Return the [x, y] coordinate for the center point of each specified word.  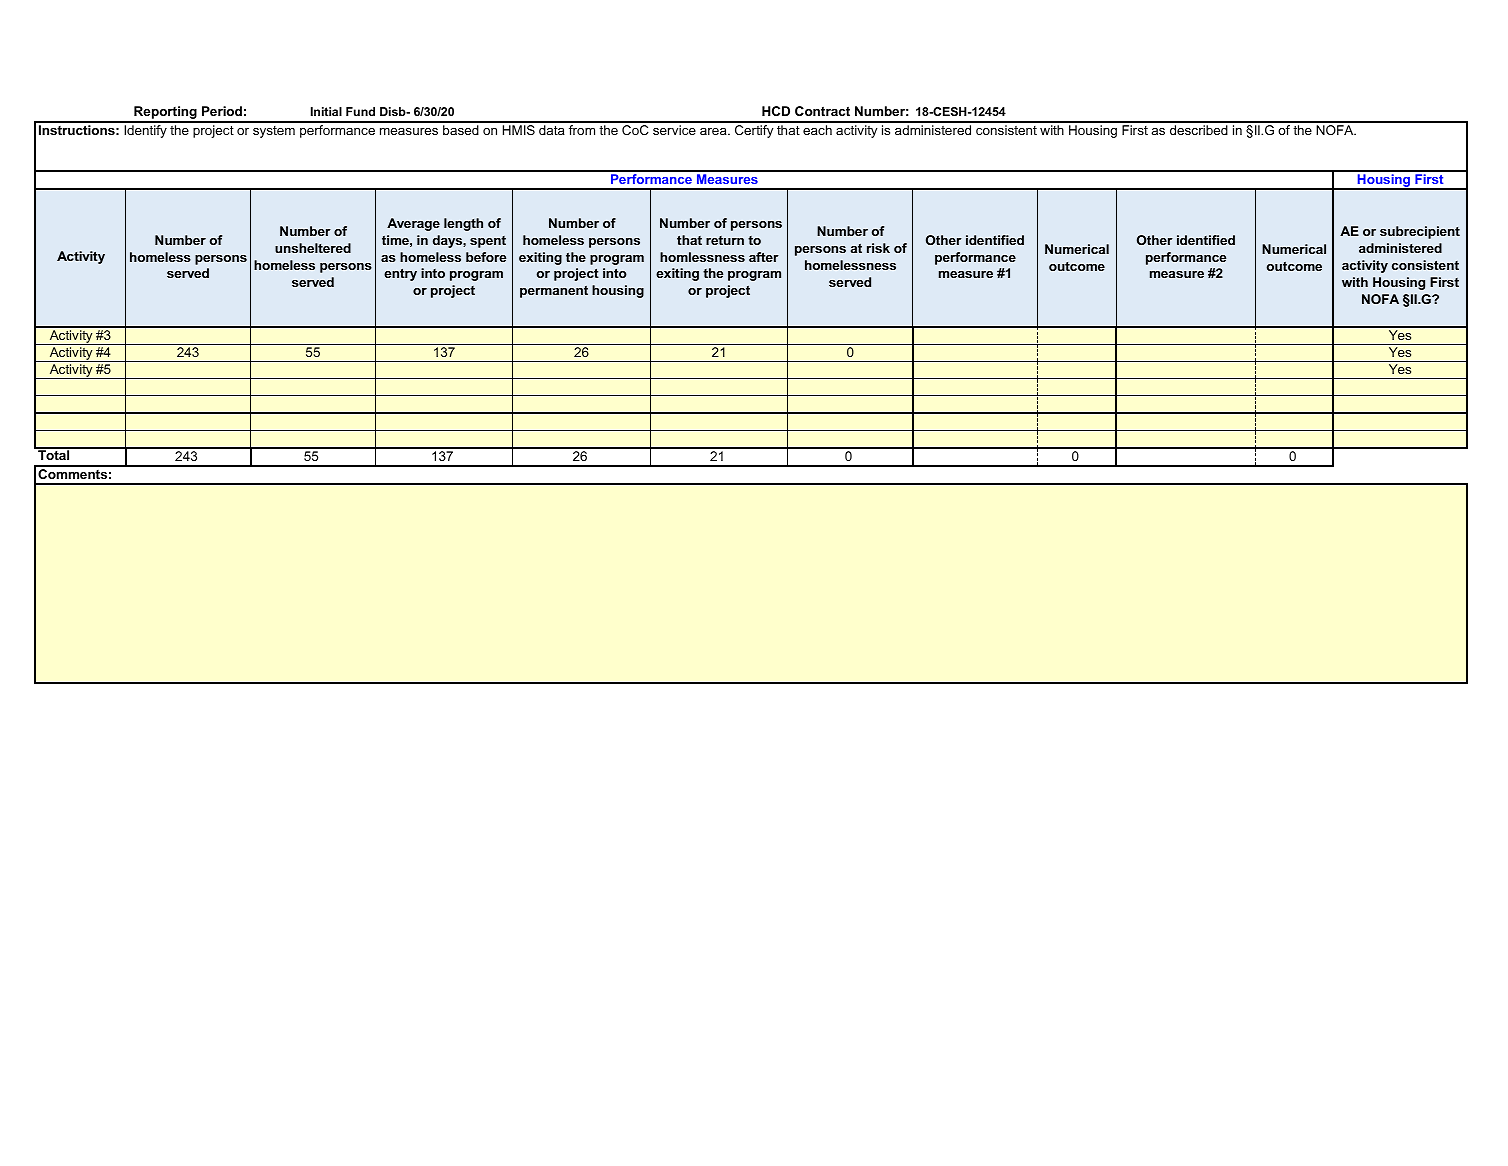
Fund [360, 111]
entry [400, 275]
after [764, 257]
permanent [554, 292]
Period [222, 111]
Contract [822, 111]
